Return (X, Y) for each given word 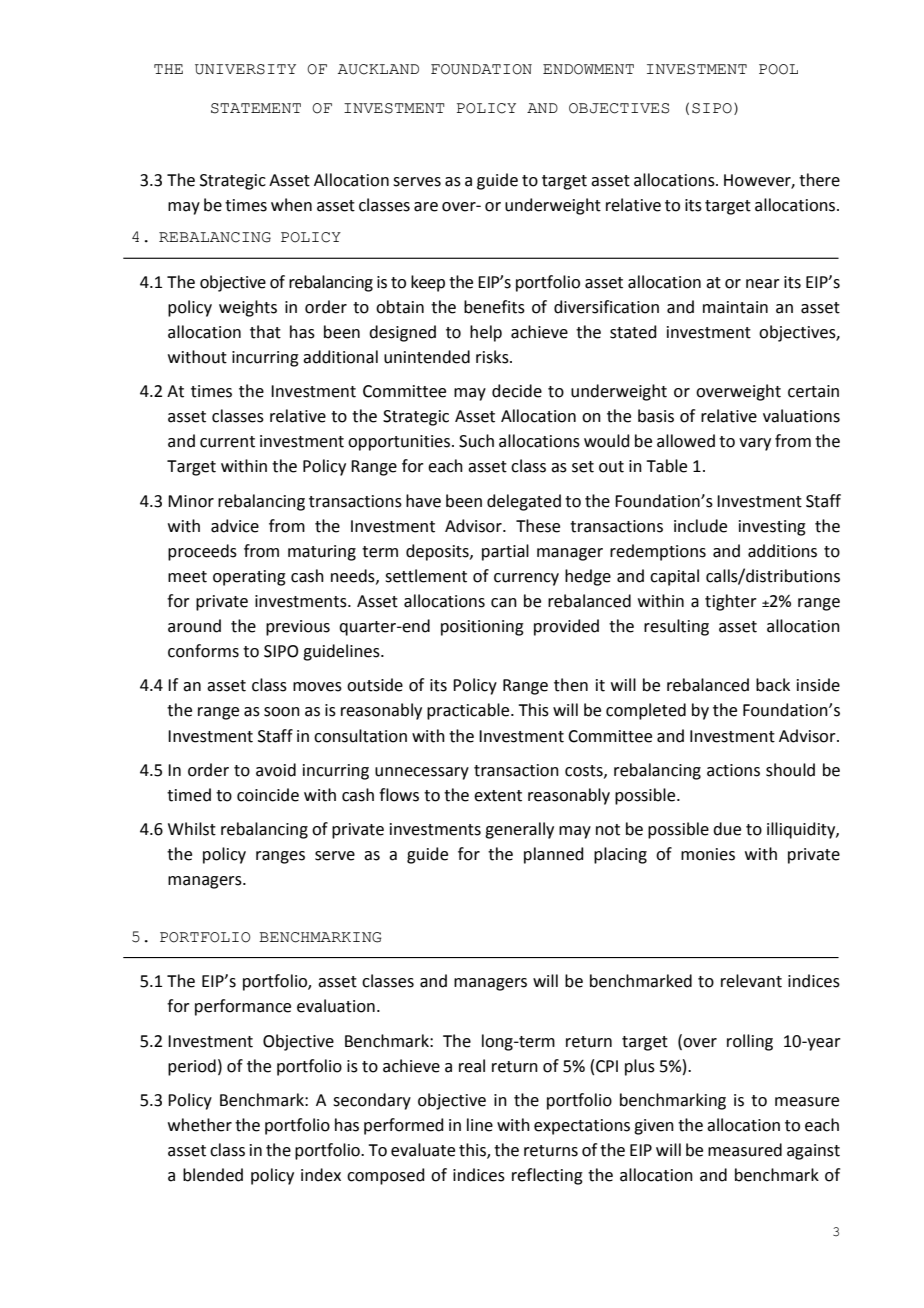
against (813, 1152)
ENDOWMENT (588, 69)
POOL (778, 69)
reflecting (547, 1176)
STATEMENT (256, 108)
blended (213, 1175)
